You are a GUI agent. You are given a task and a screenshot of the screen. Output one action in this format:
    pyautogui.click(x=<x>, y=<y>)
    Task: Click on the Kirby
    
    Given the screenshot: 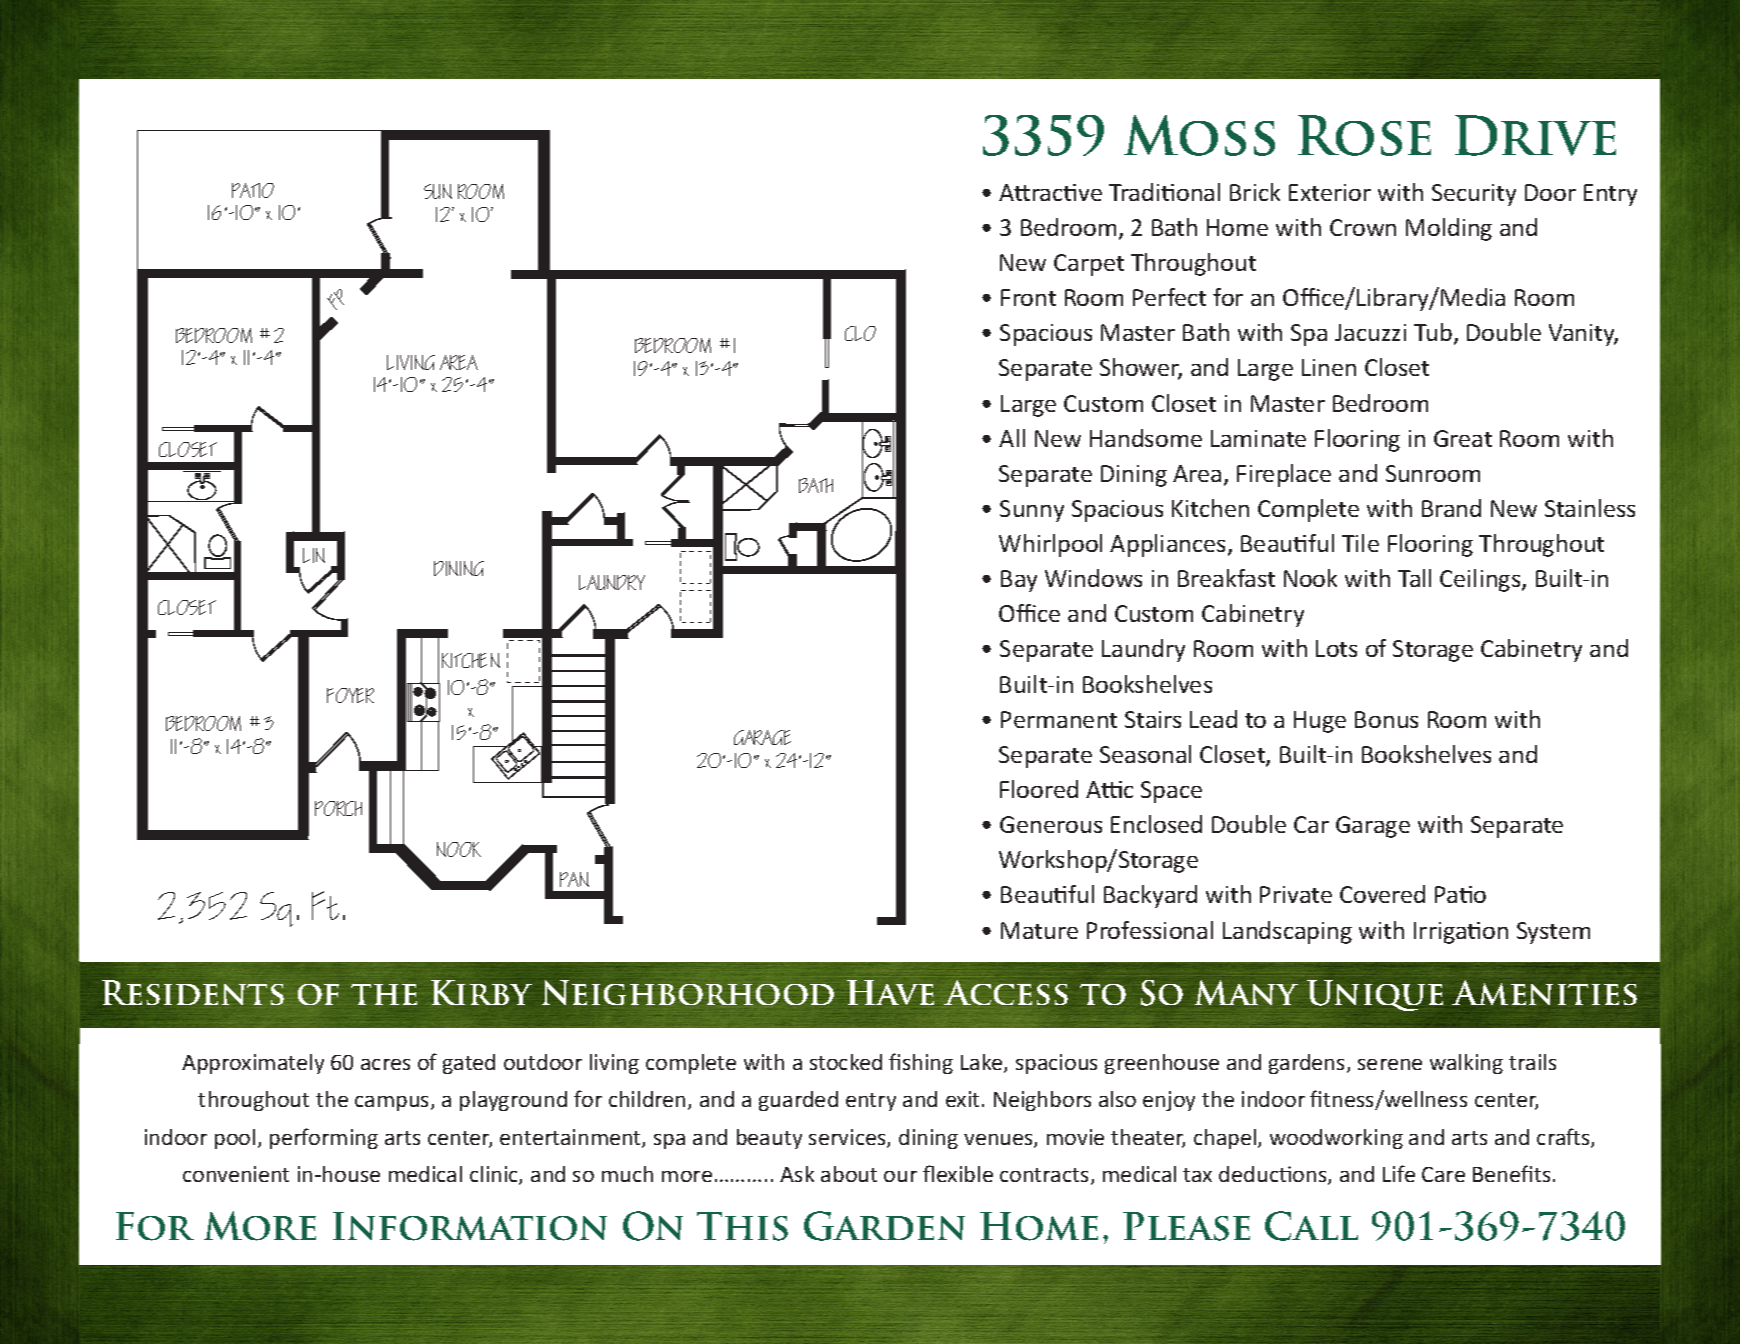 What is the action you would take?
    pyautogui.click(x=481, y=992)
